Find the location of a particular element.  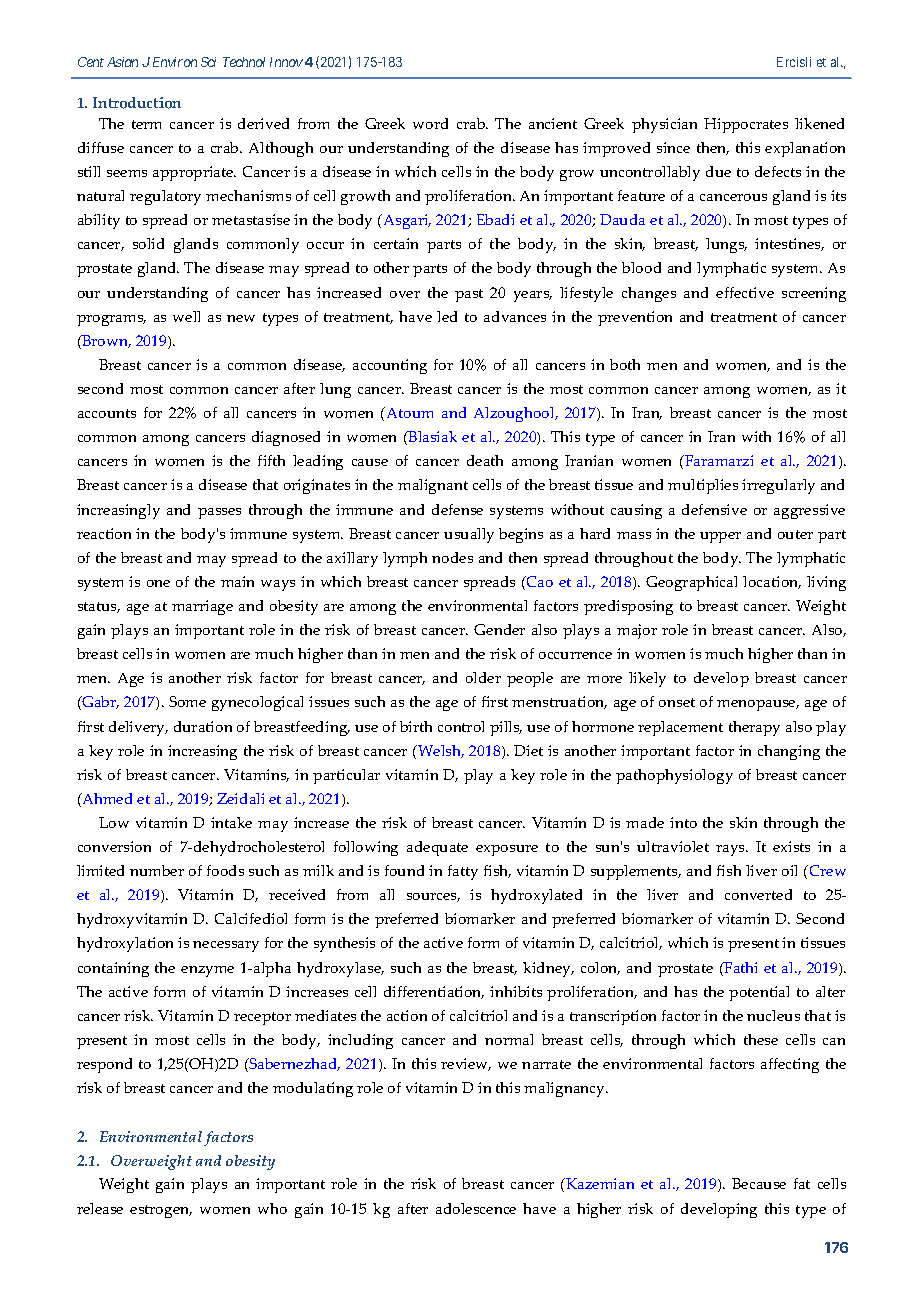

Gender is located at coordinates (499, 629).
